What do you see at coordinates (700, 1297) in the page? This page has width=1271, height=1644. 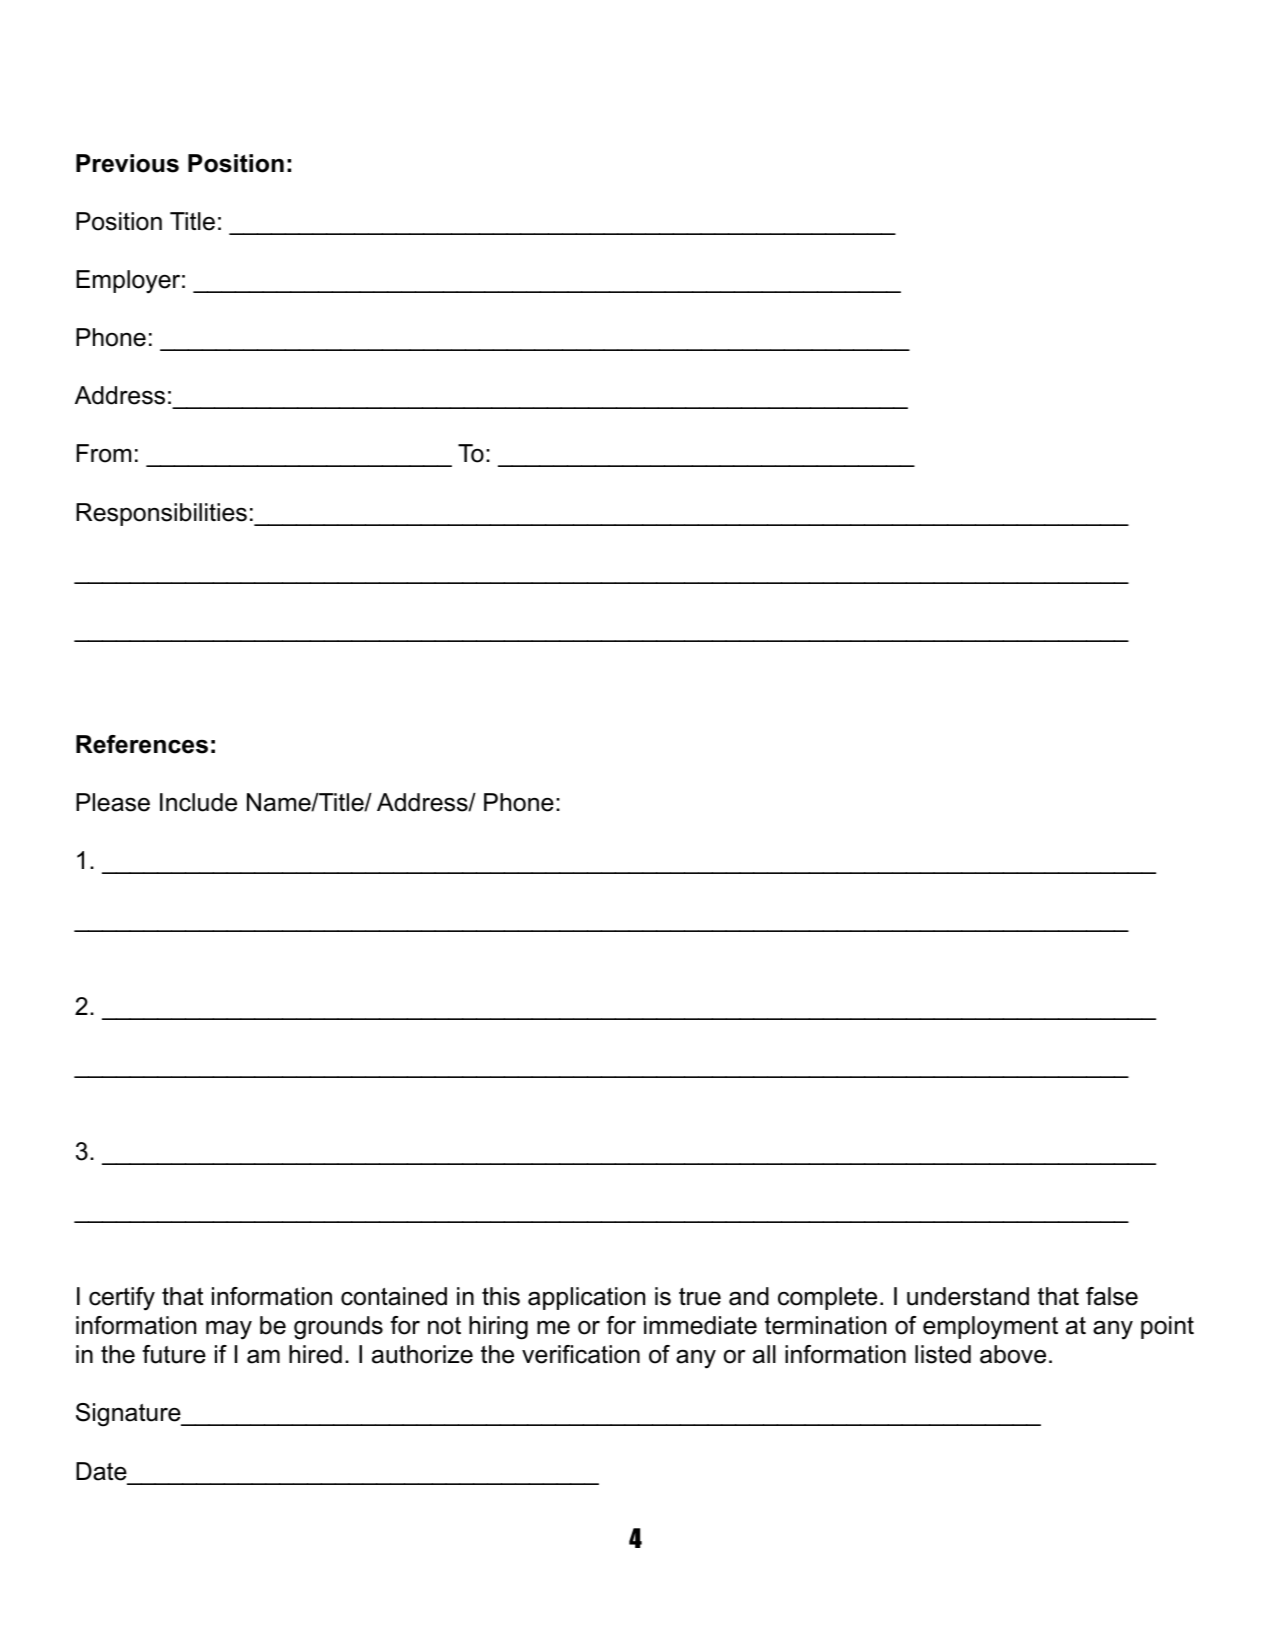 I see `true` at bounding box center [700, 1297].
